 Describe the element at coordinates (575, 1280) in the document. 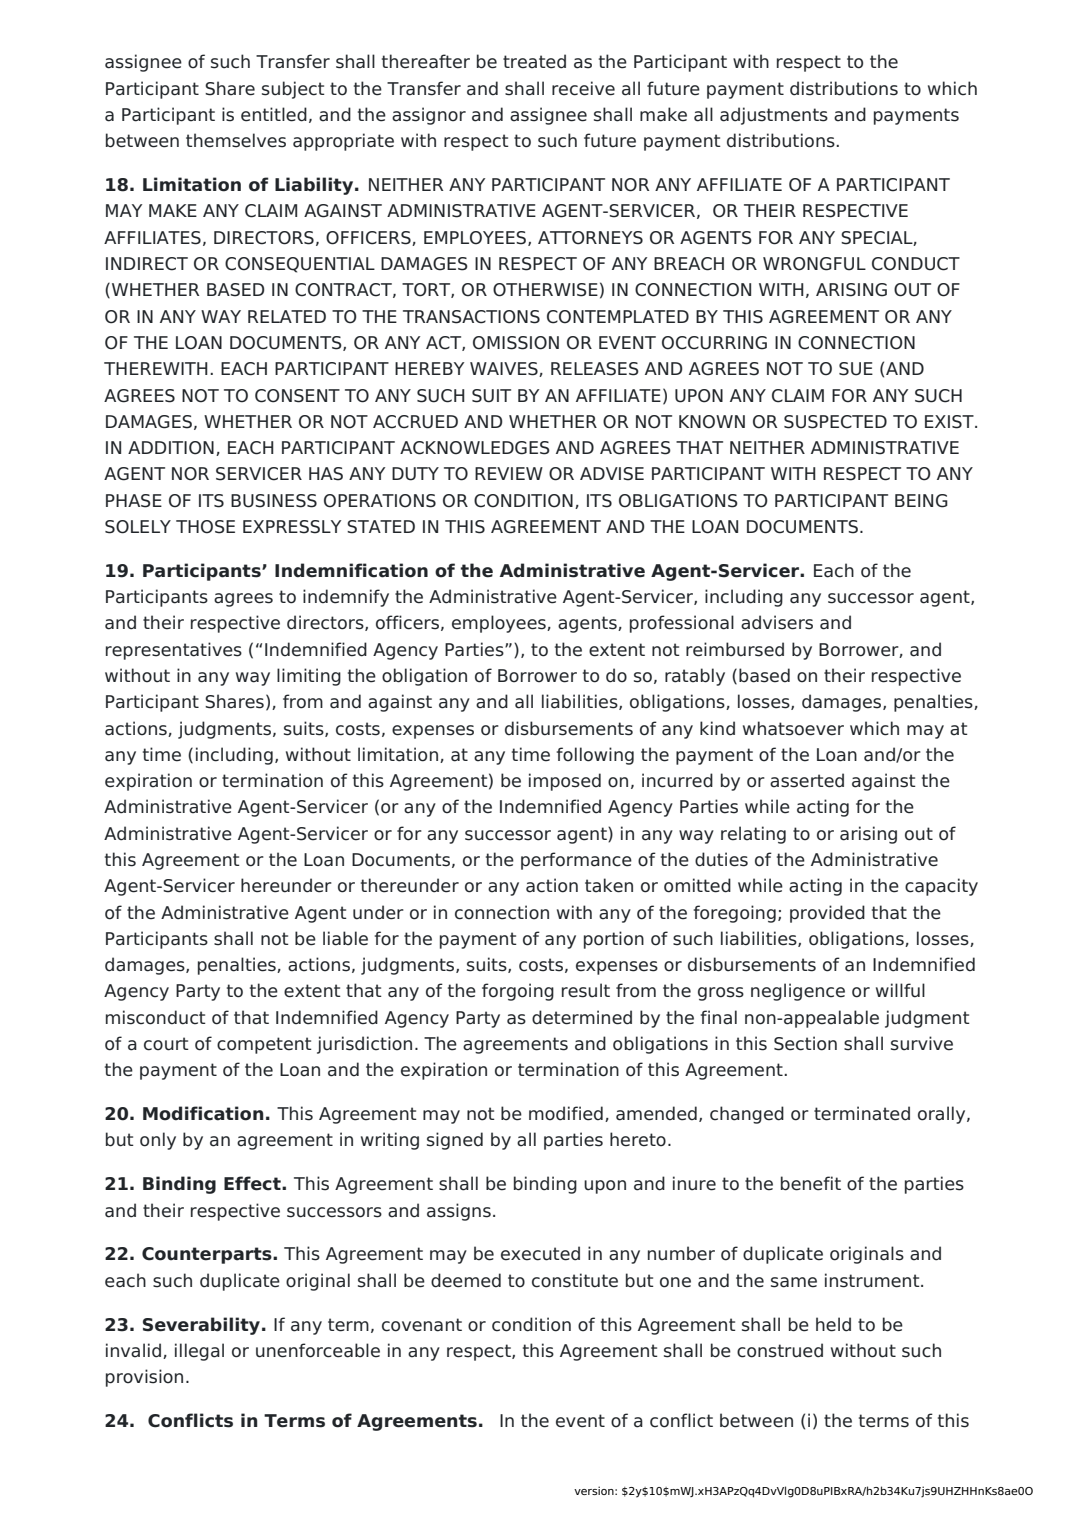

I see `constitute` at that location.
